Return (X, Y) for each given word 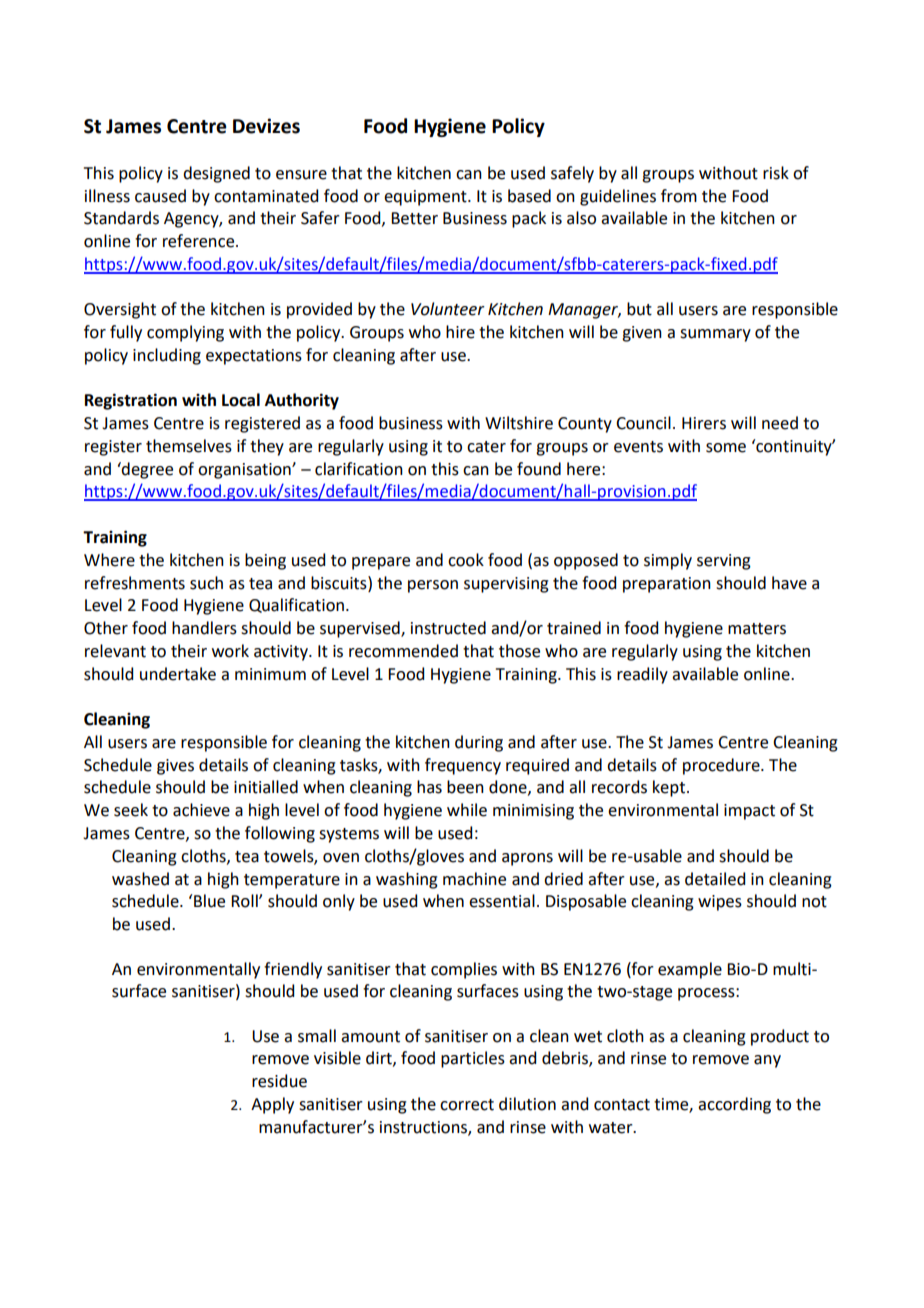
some (726, 448)
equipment (426, 198)
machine (474, 879)
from (679, 196)
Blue (209, 901)
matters (757, 629)
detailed (715, 879)
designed (216, 174)
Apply (272, 1105)
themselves (189, 446)
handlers (204, 628)
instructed (448, 628)
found (539, 469)
